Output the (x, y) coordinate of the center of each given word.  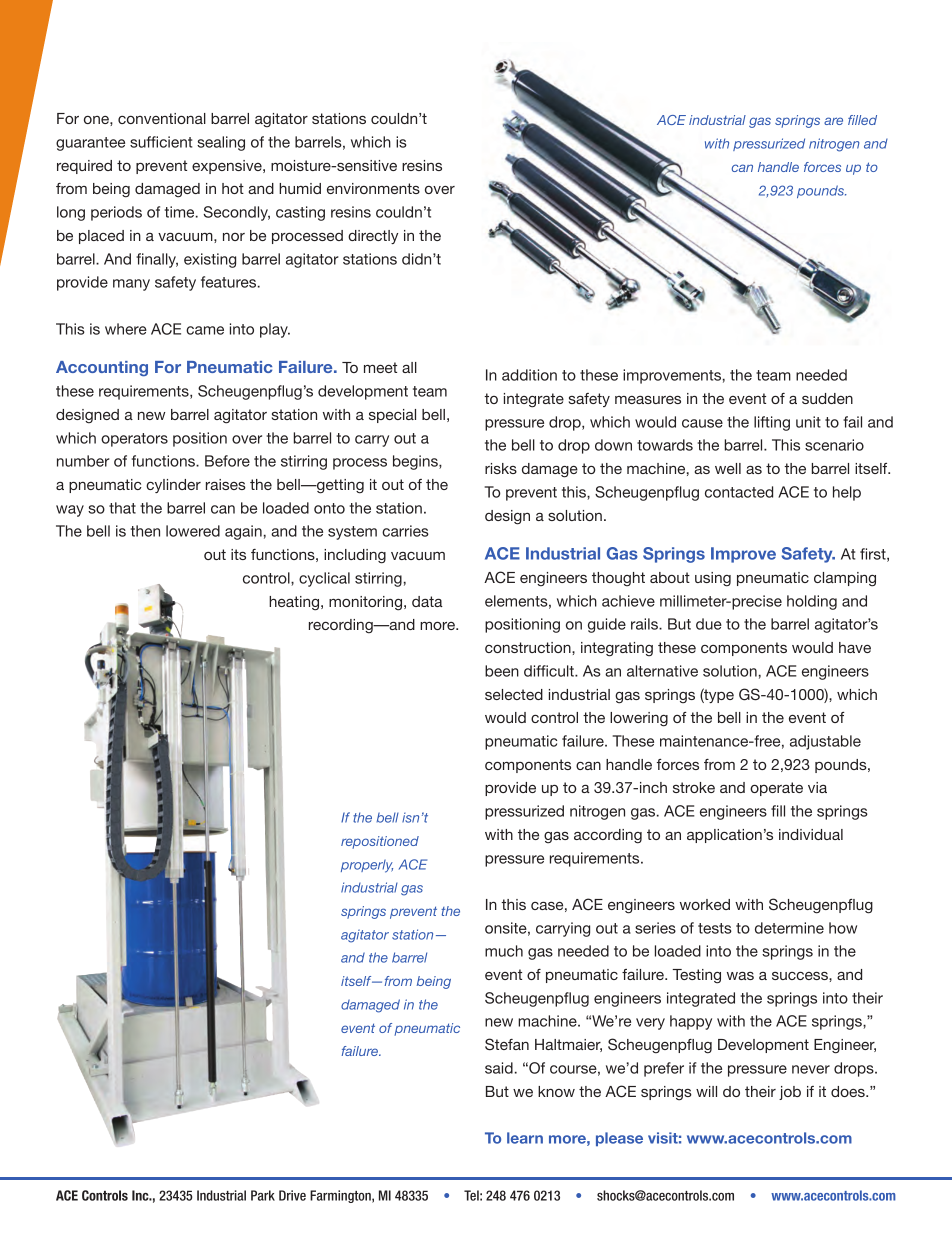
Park (263, 1195)
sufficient (161, 142)
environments (373, 188)
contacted (739, 492)
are (833, 121)
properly (367, 866)
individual (811, 834)
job (790, 1093)
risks (501, 468)
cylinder (173, 486)
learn (525, 1138)
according (608, 836)
